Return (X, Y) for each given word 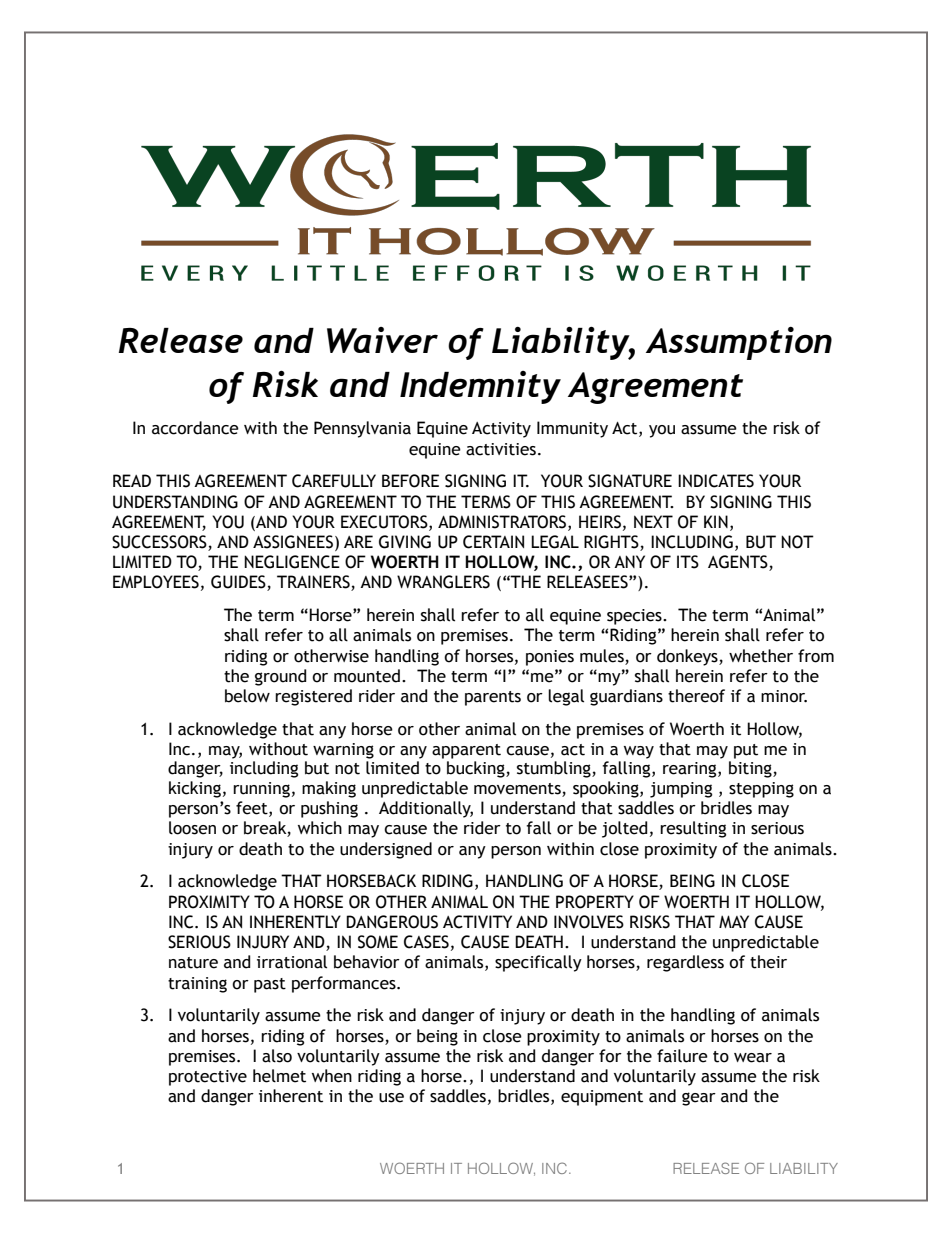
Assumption (739, 343)
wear (753, 1058)
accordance (195, 428)
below (247, 696)
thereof (696, 696)
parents (493, 698)
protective (208, 1078)
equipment (602, 1098)
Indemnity (480, 387)
